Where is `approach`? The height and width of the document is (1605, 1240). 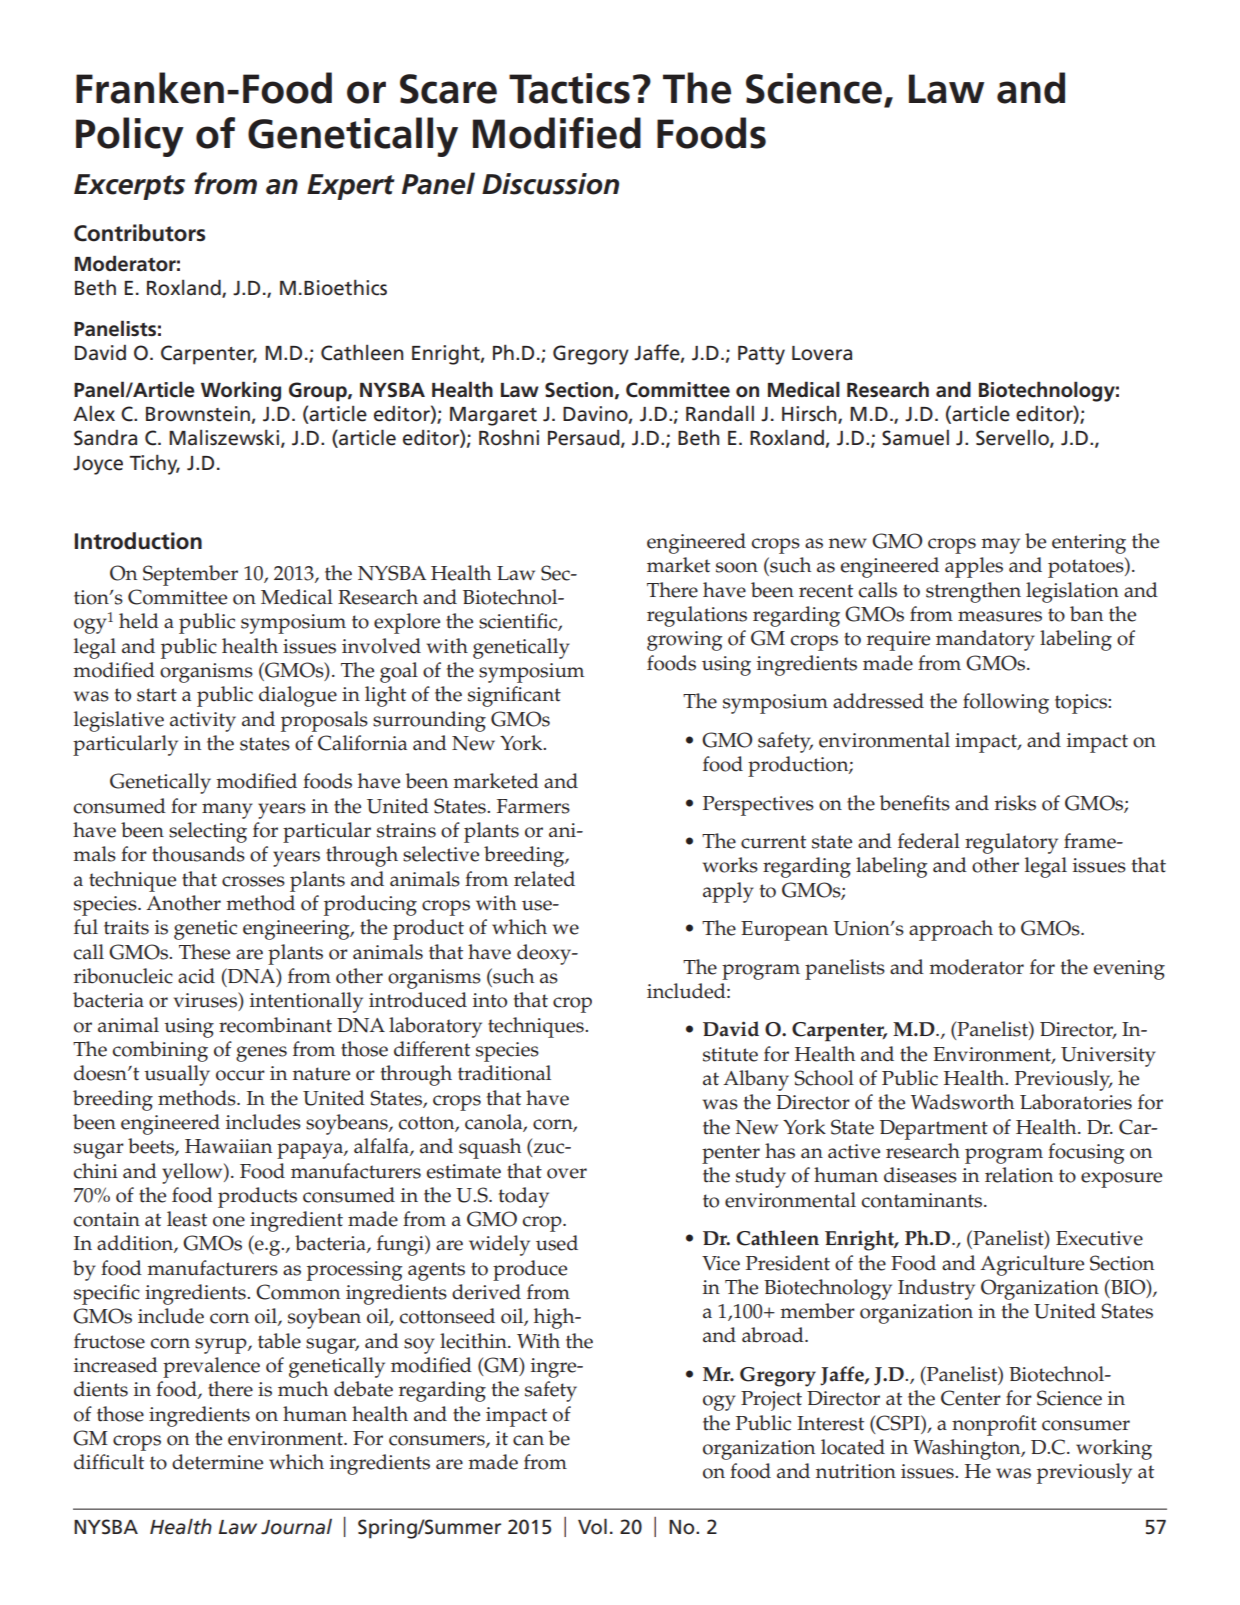
approach is located at coordinates (951, 930).
